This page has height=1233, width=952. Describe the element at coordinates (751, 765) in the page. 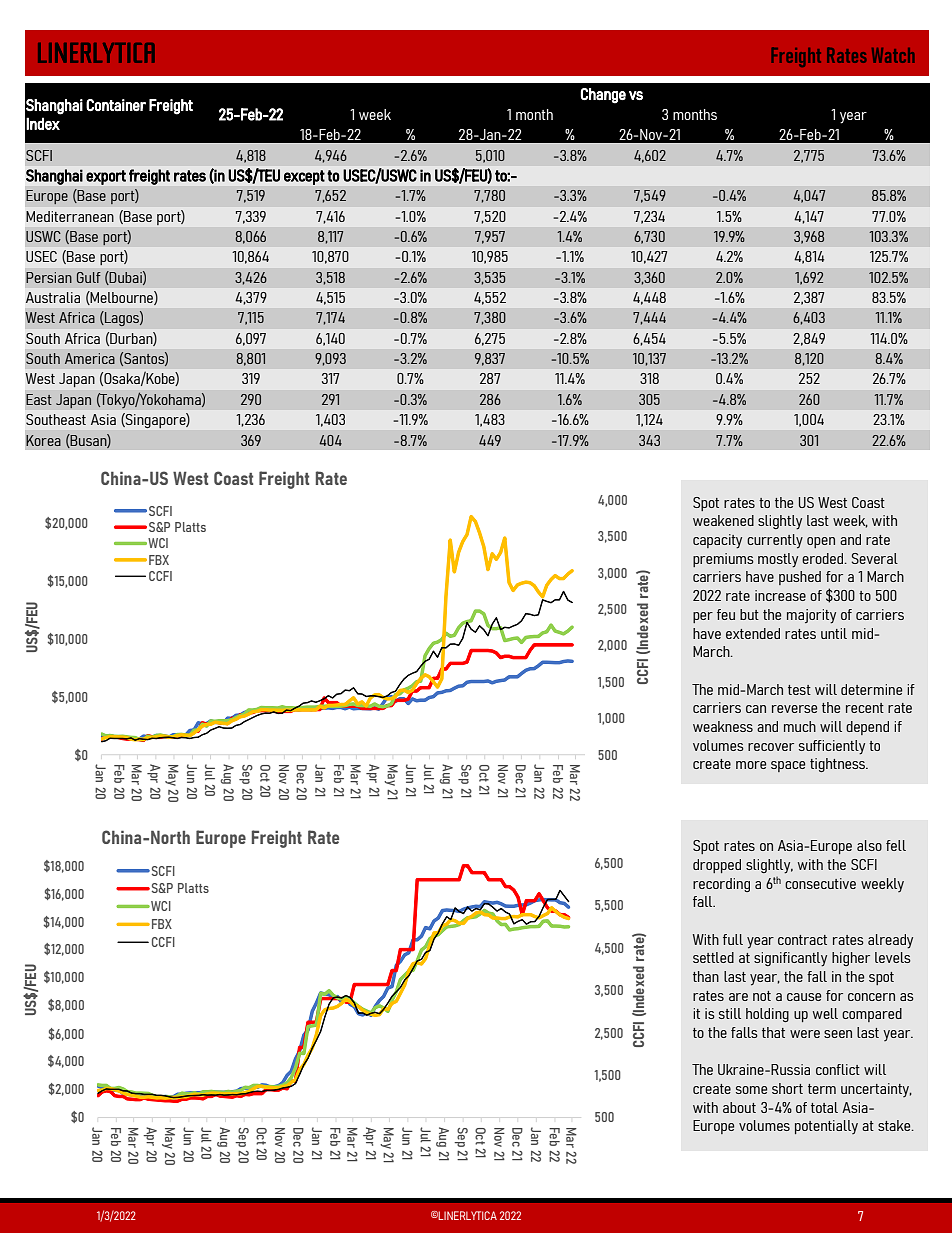

I see `more` at that location.
